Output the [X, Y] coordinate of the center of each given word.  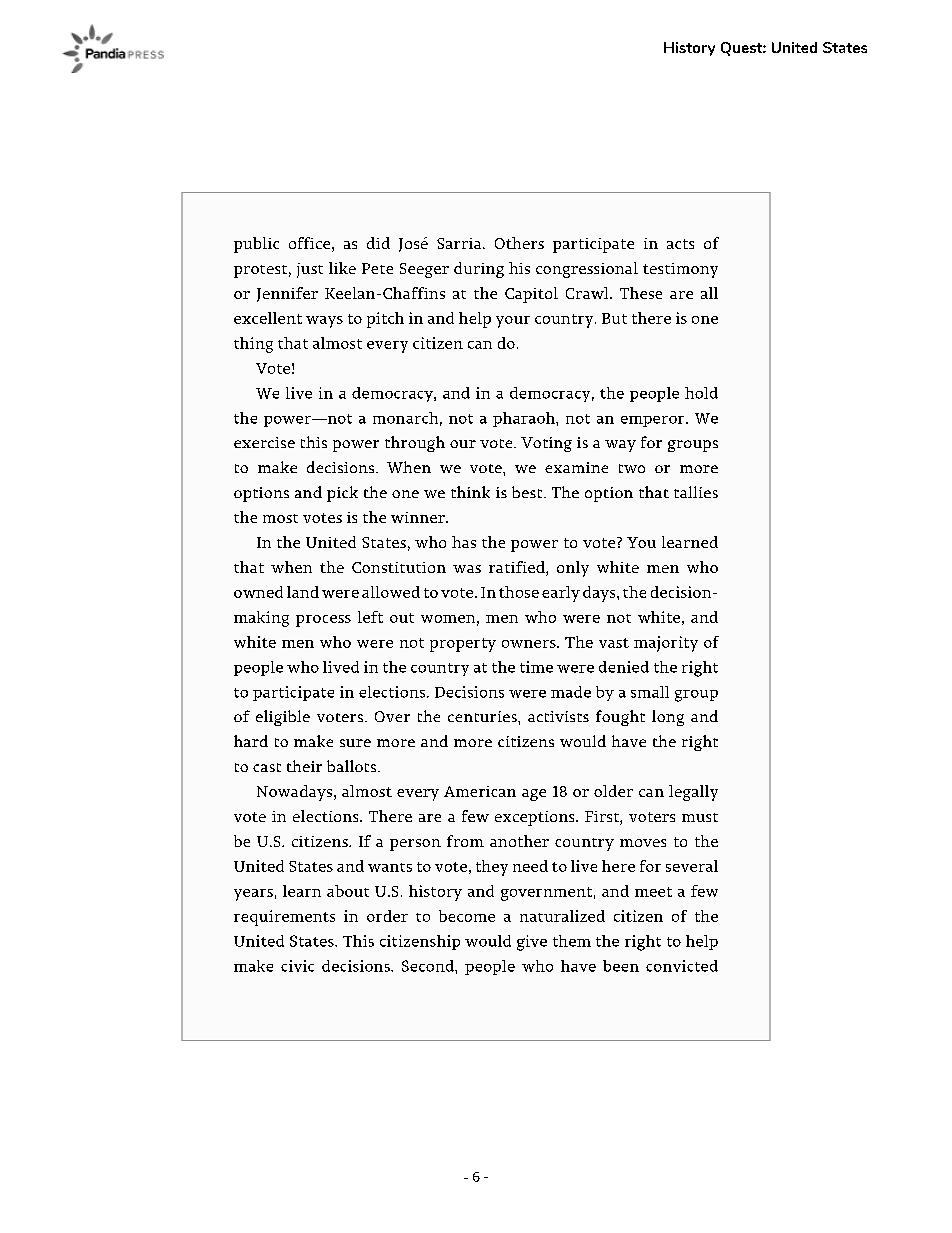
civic [297, 966]
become [467, 916]
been [621, 966]
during [479, 270]
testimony [680, 270]
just [310, 270]
